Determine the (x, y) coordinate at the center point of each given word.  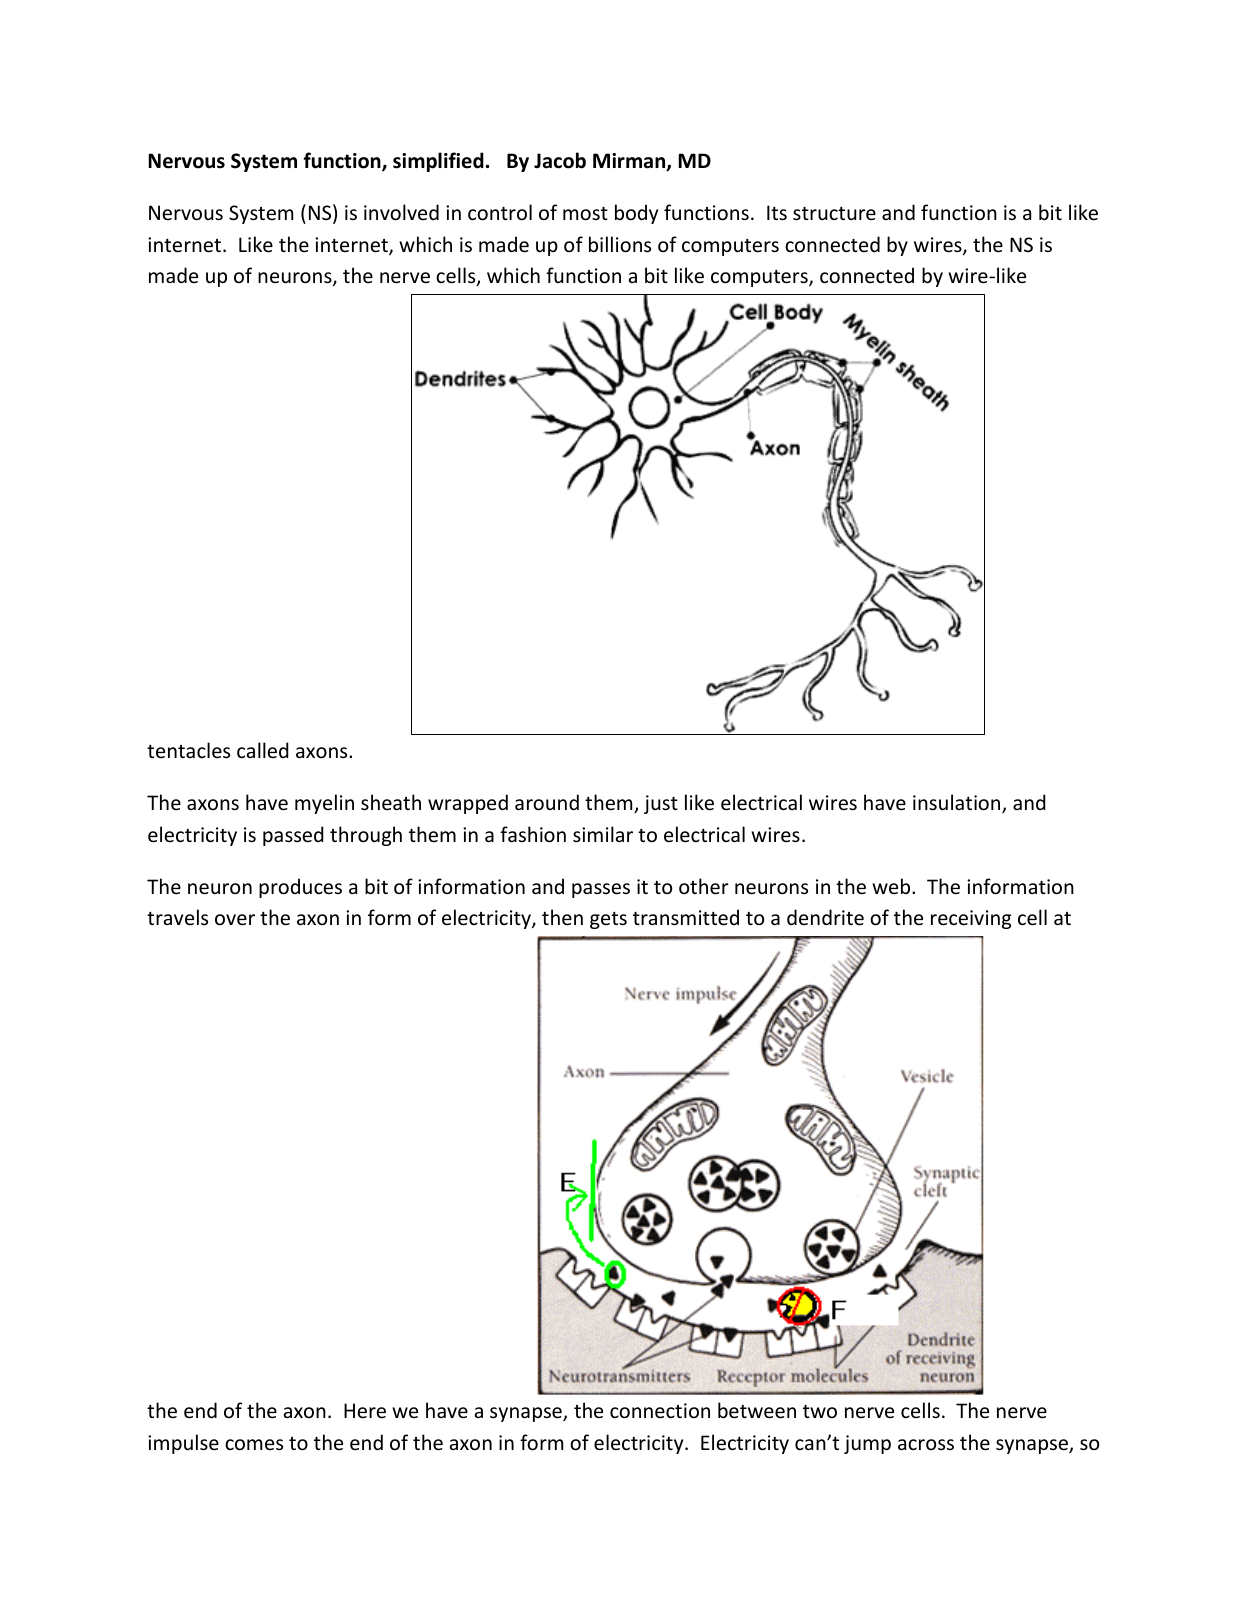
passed (293, 836)
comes (254, 1444)
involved (401, 212)
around (547, 802)
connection (660, 1411)
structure (834, 214)
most (585, 214)
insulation (958, 803)
